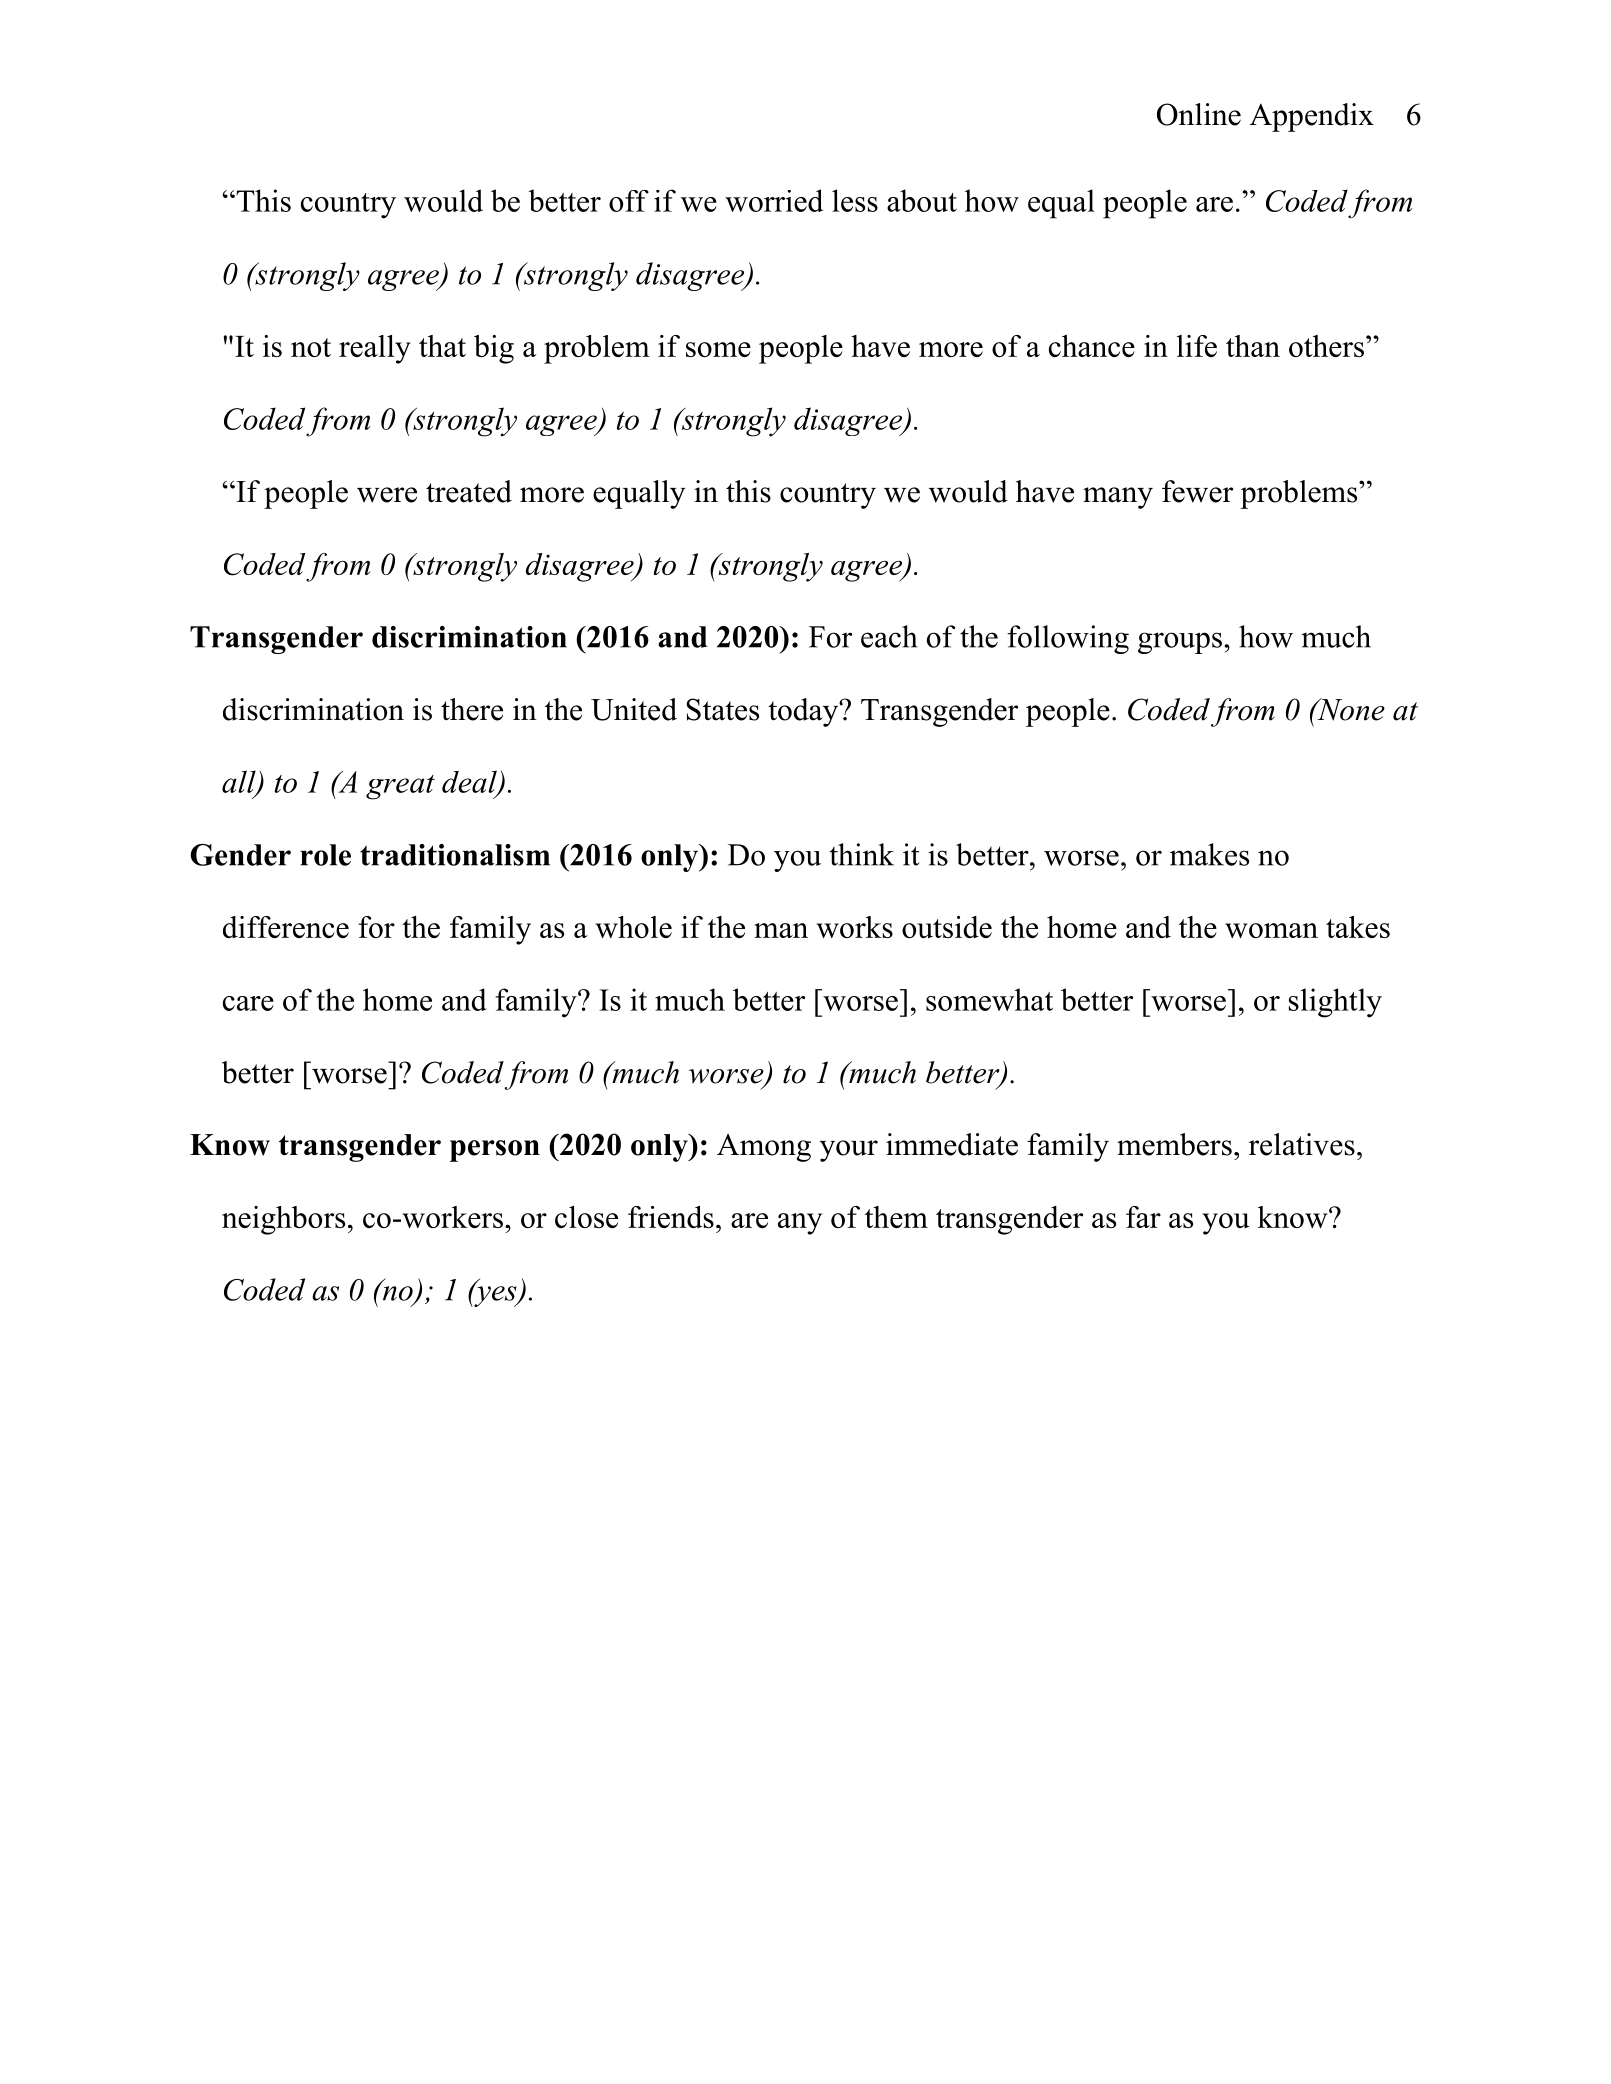 The width and height of the document is (1611, 2084). Describe the element at coordinates (1092, 346) in the document. I see `chance` at that location.
